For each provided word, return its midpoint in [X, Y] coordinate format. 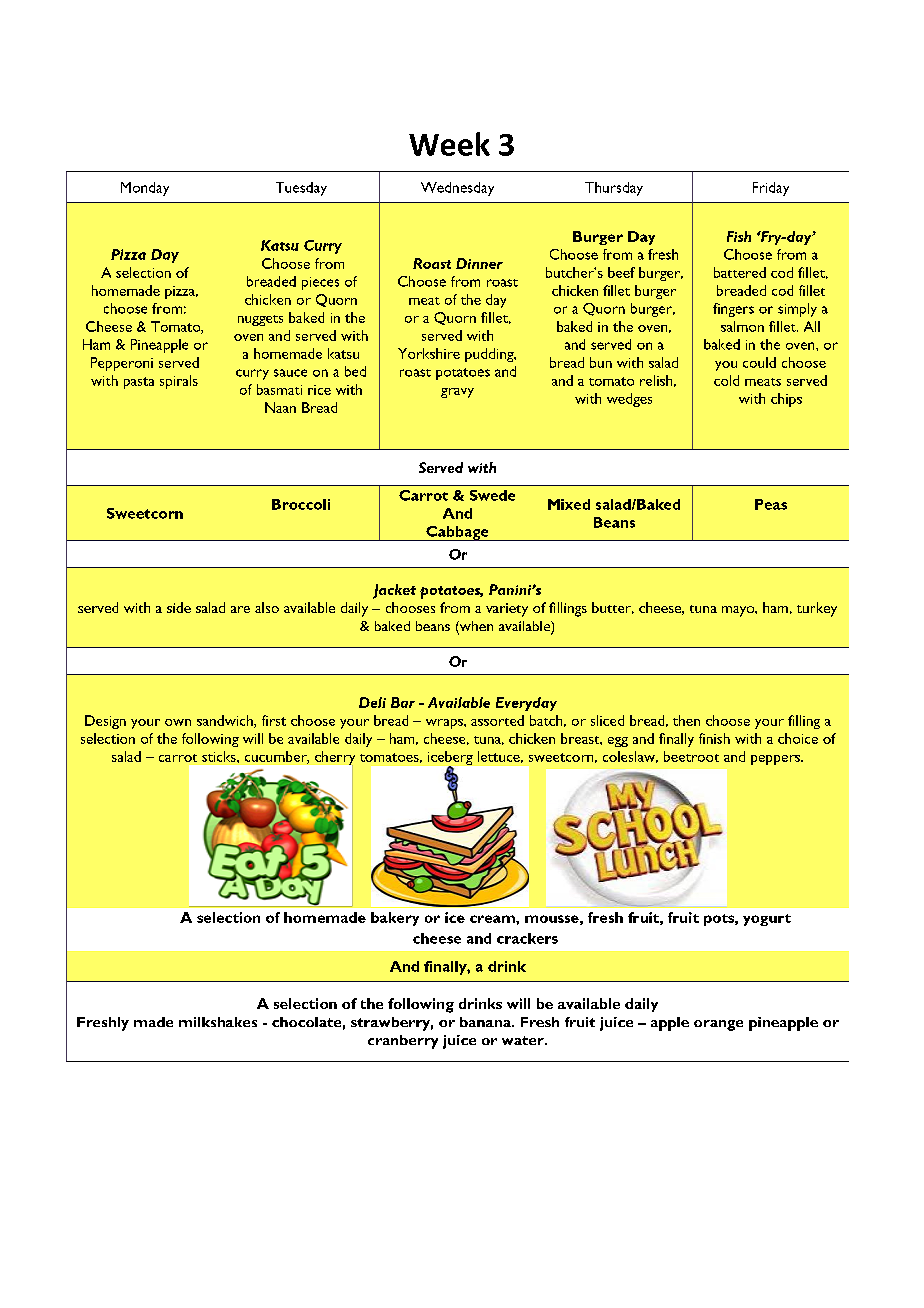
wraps [445, 724]
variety [507, 610]
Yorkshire [429, 353]
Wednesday [457, 189]
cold [726, 380]
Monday [145, 189]
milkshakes [218, 1022]
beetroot [691, 756]
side [179, 607]
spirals [179, 382]
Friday [771, 189]
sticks [220, 756]
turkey [817, 609]
